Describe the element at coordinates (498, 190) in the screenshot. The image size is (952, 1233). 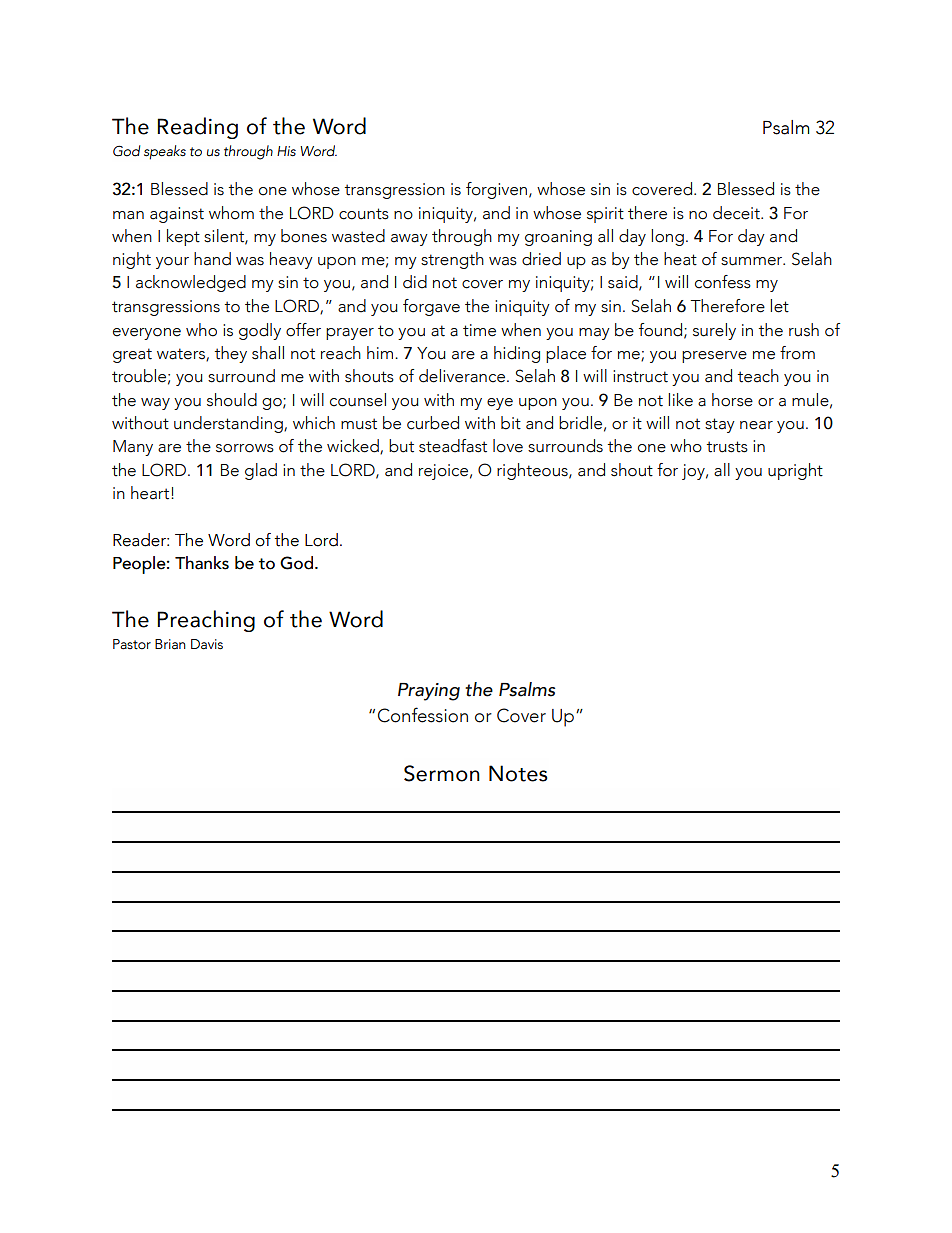
I see `forgiven` at that location.
